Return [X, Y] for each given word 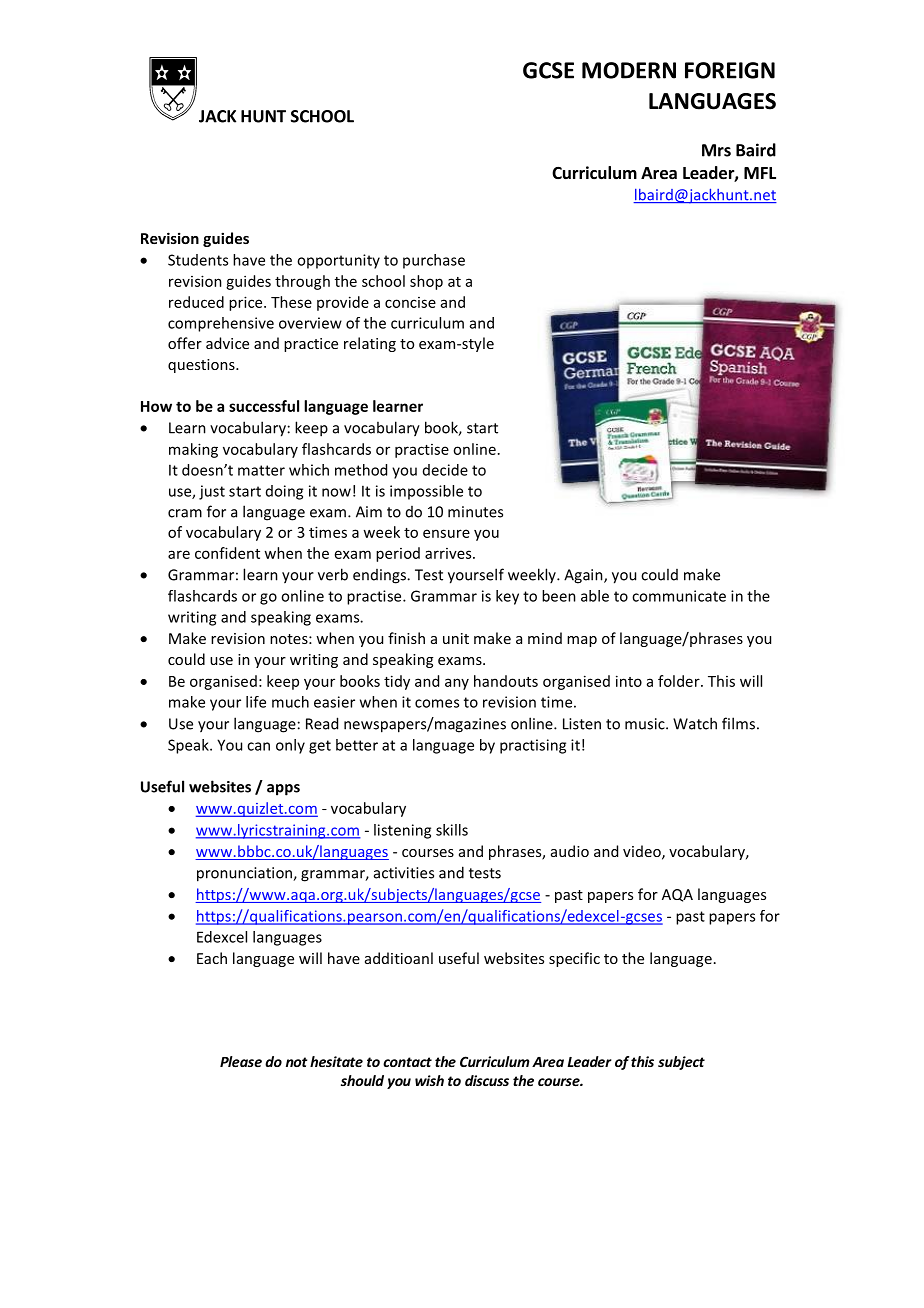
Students [198, 260]
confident [227, 553]
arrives [449, 553]
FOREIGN [730, 70]
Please [241, 1061]
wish [429, 1080]
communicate [679, 596]
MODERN [629, 70]
